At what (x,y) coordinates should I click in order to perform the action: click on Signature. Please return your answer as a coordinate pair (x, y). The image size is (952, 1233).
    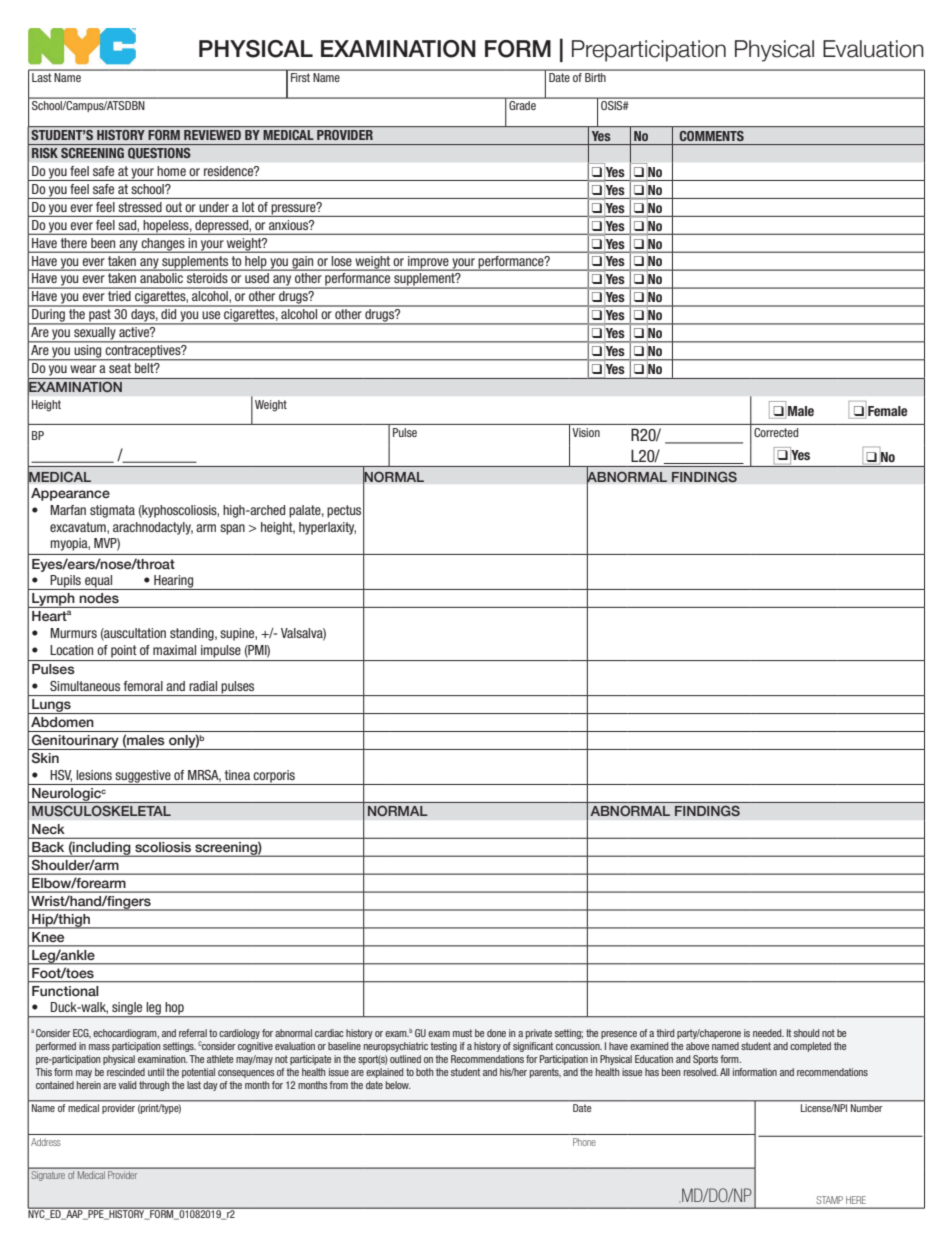
    Looking at the image, I should click on (48, 1176).
